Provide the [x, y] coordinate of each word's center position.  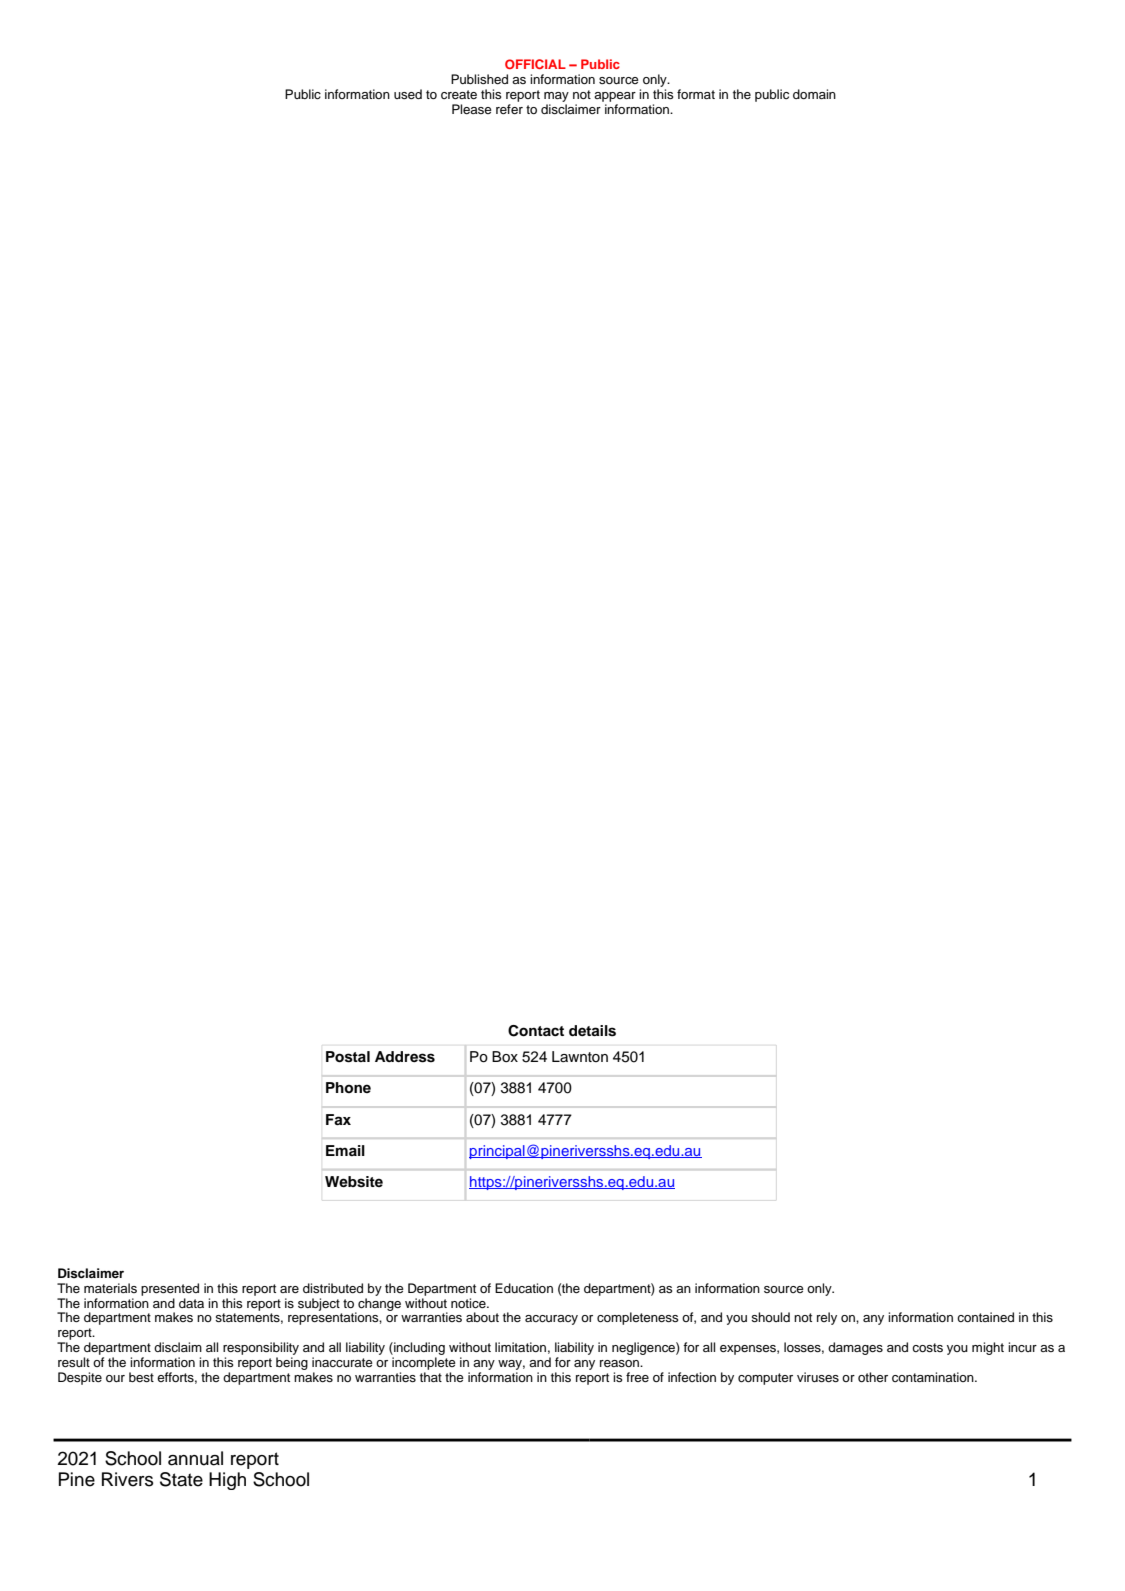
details [592, 1031]
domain [814, 94]
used [408, 94]
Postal [348, 1057]
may [556, 97]
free [637, 1377]
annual [195, 1458]
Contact [536, 1031]
